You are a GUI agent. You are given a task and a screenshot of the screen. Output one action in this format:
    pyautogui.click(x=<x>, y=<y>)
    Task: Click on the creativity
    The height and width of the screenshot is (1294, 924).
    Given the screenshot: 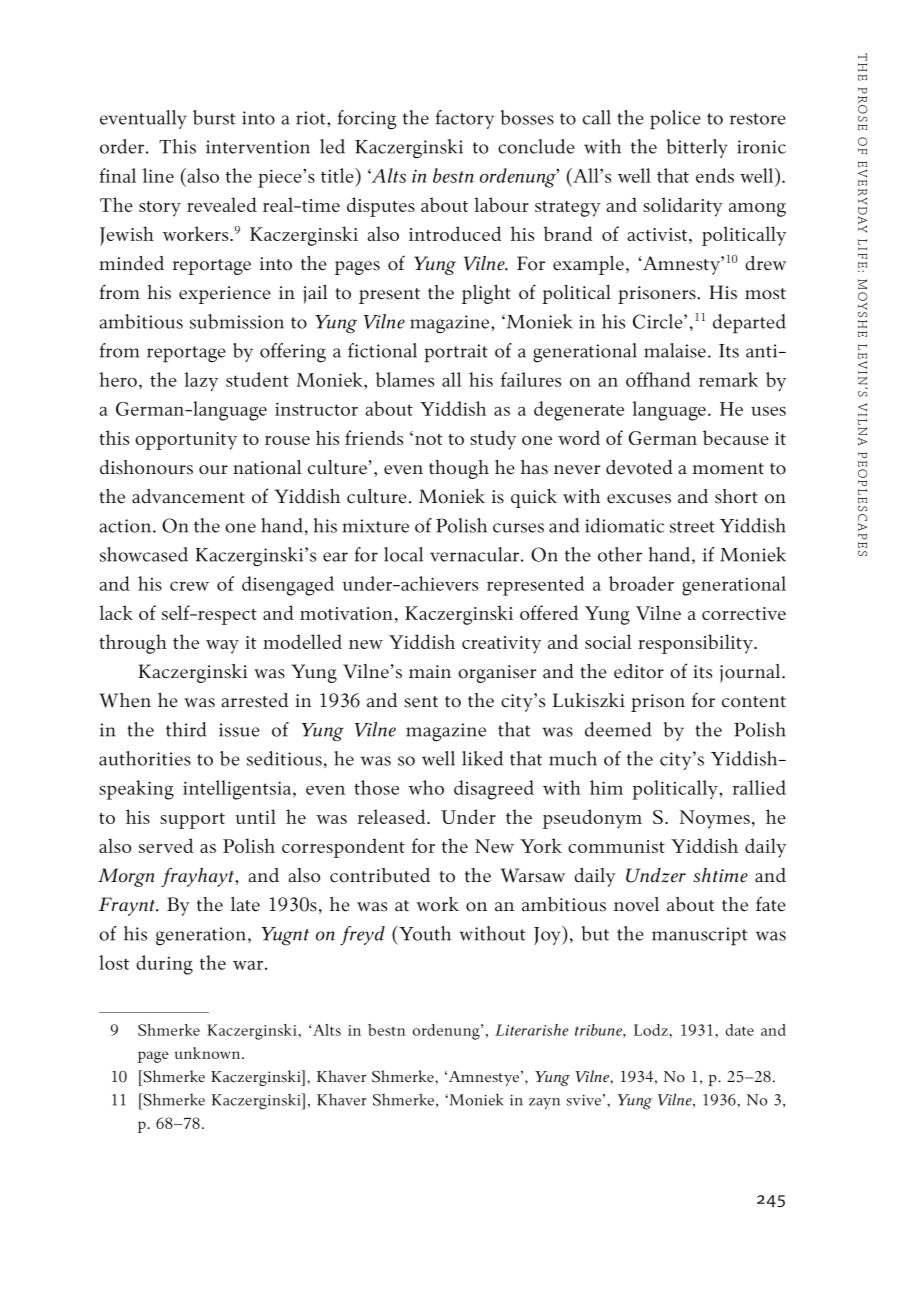 What is the action you would take?
    pyautogui.click(x=501, y=645)
